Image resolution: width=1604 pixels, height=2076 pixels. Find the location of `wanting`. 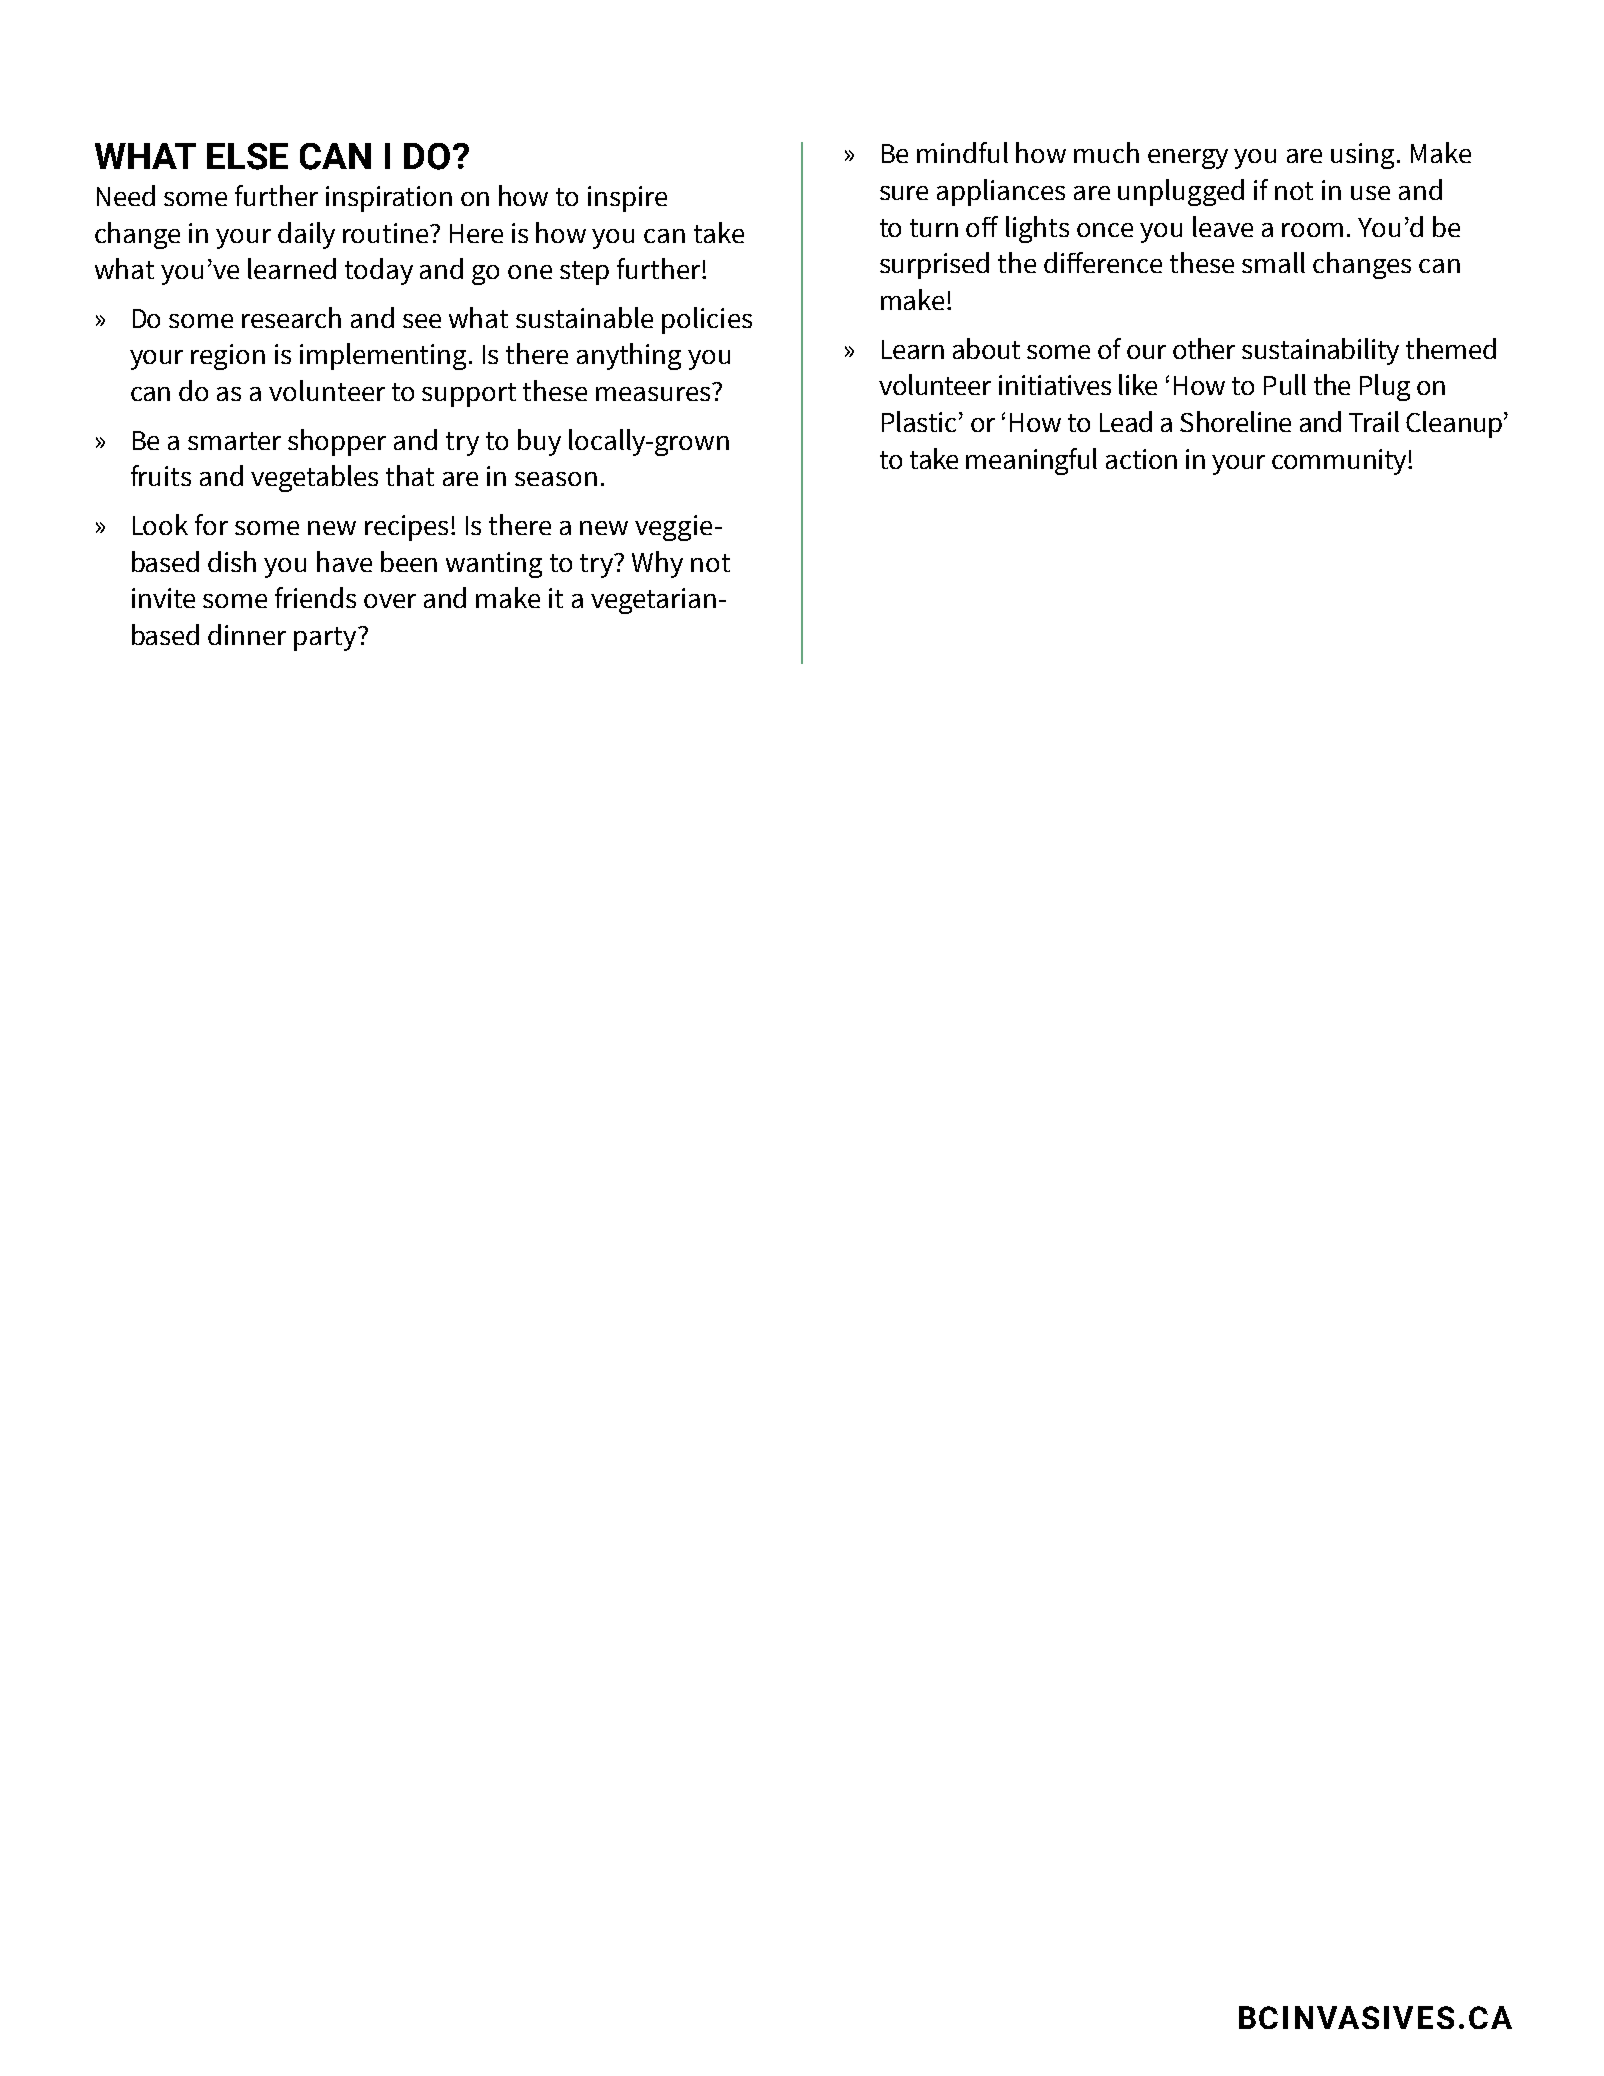

wanting is located at coordinates (494, 565).
